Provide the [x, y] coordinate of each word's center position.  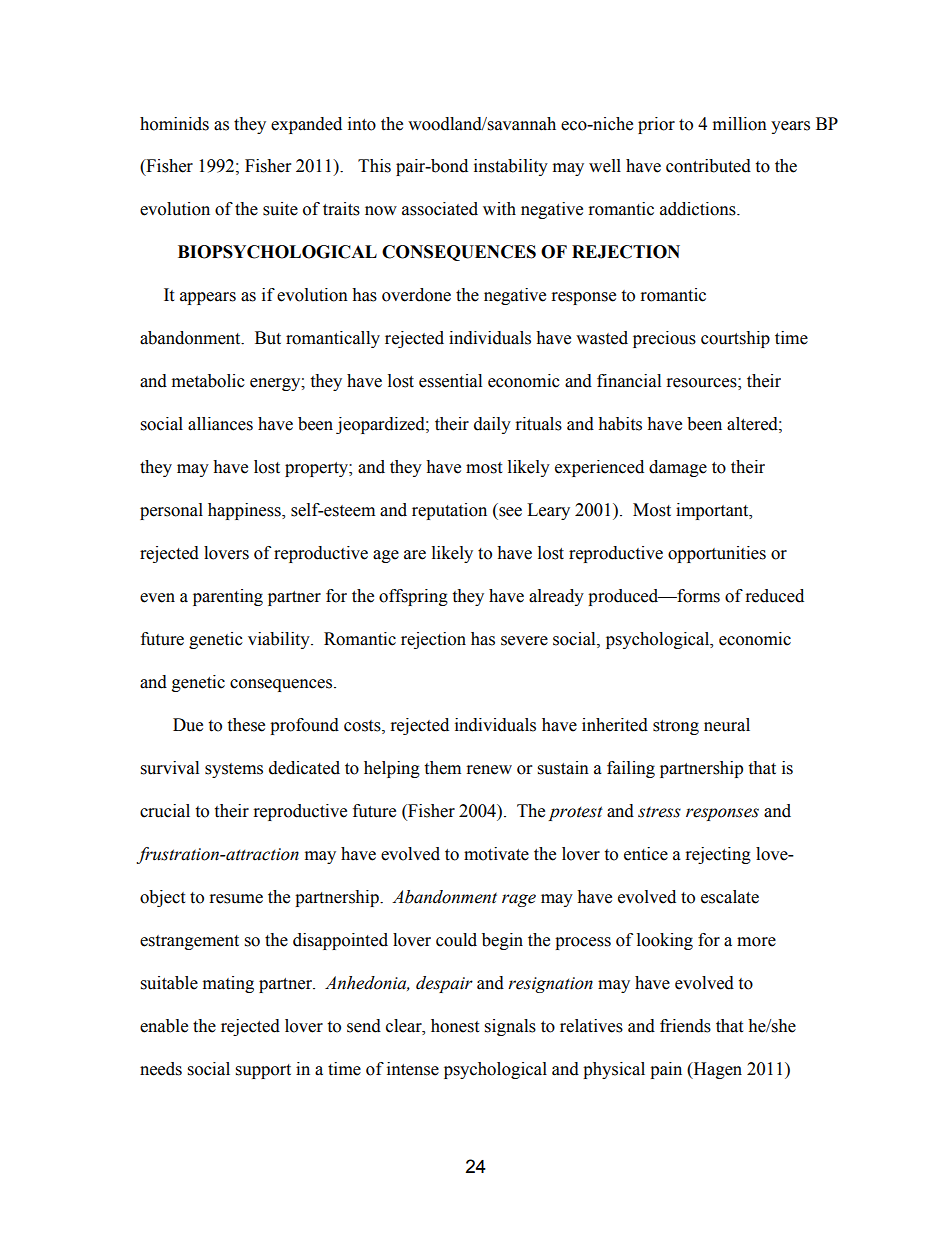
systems [234, 770]
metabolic [208, 381]
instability [511, 167]
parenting [228, 597]
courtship [735, 339]
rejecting [718, 855]
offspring [413, 597]
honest [455, 1026]
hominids [174, 124]
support [263, 1071]
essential [450, 381]
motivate [496, 854]
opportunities [717, 554]
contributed [708, 166]
